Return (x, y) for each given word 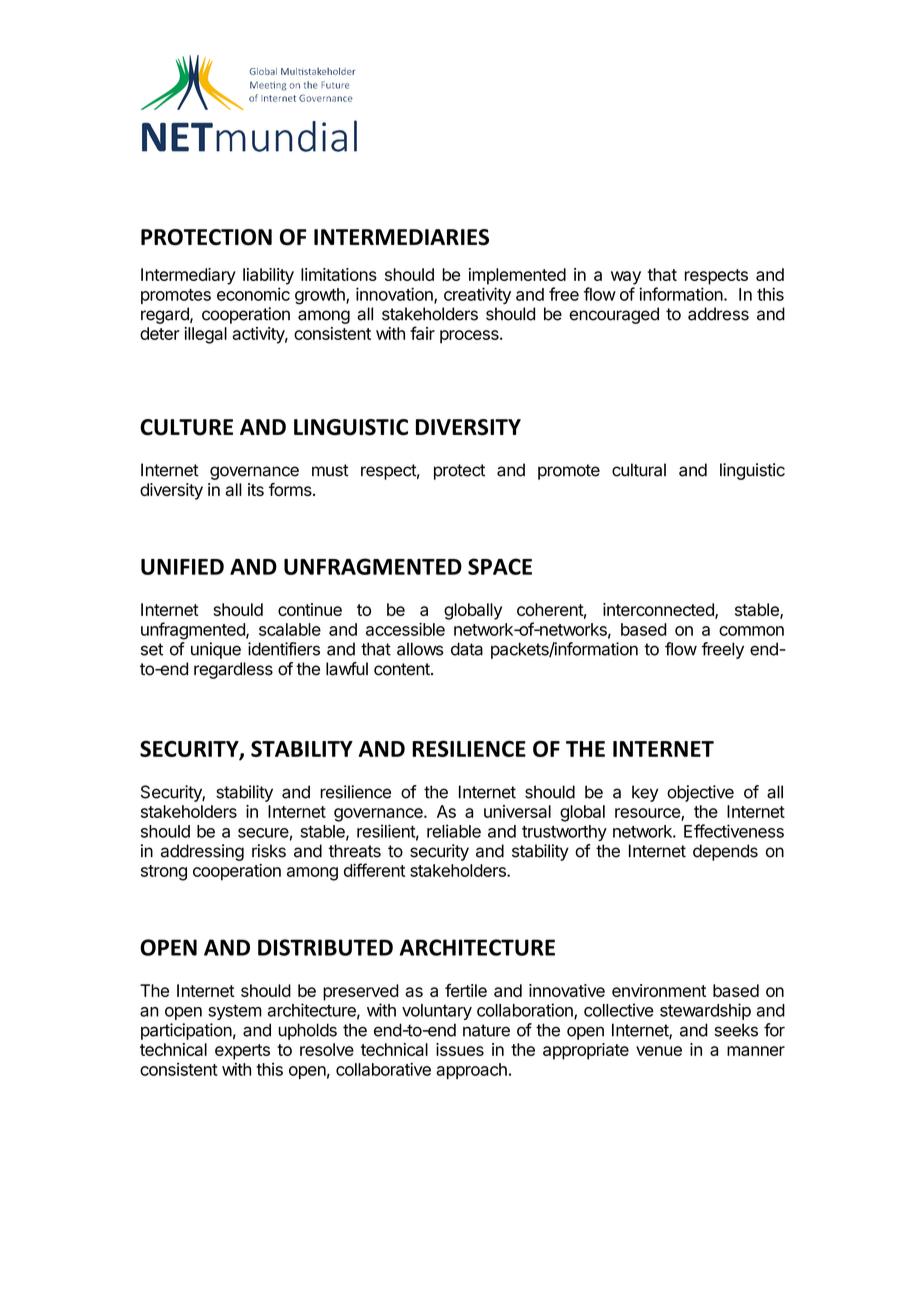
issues (460, 1049)
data (467, 649)
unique (216, 650)
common (751, 631)
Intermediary (188, 276)
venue (659, 1051)
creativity (477, 295)
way (626, 278)
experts (242, 1052)
